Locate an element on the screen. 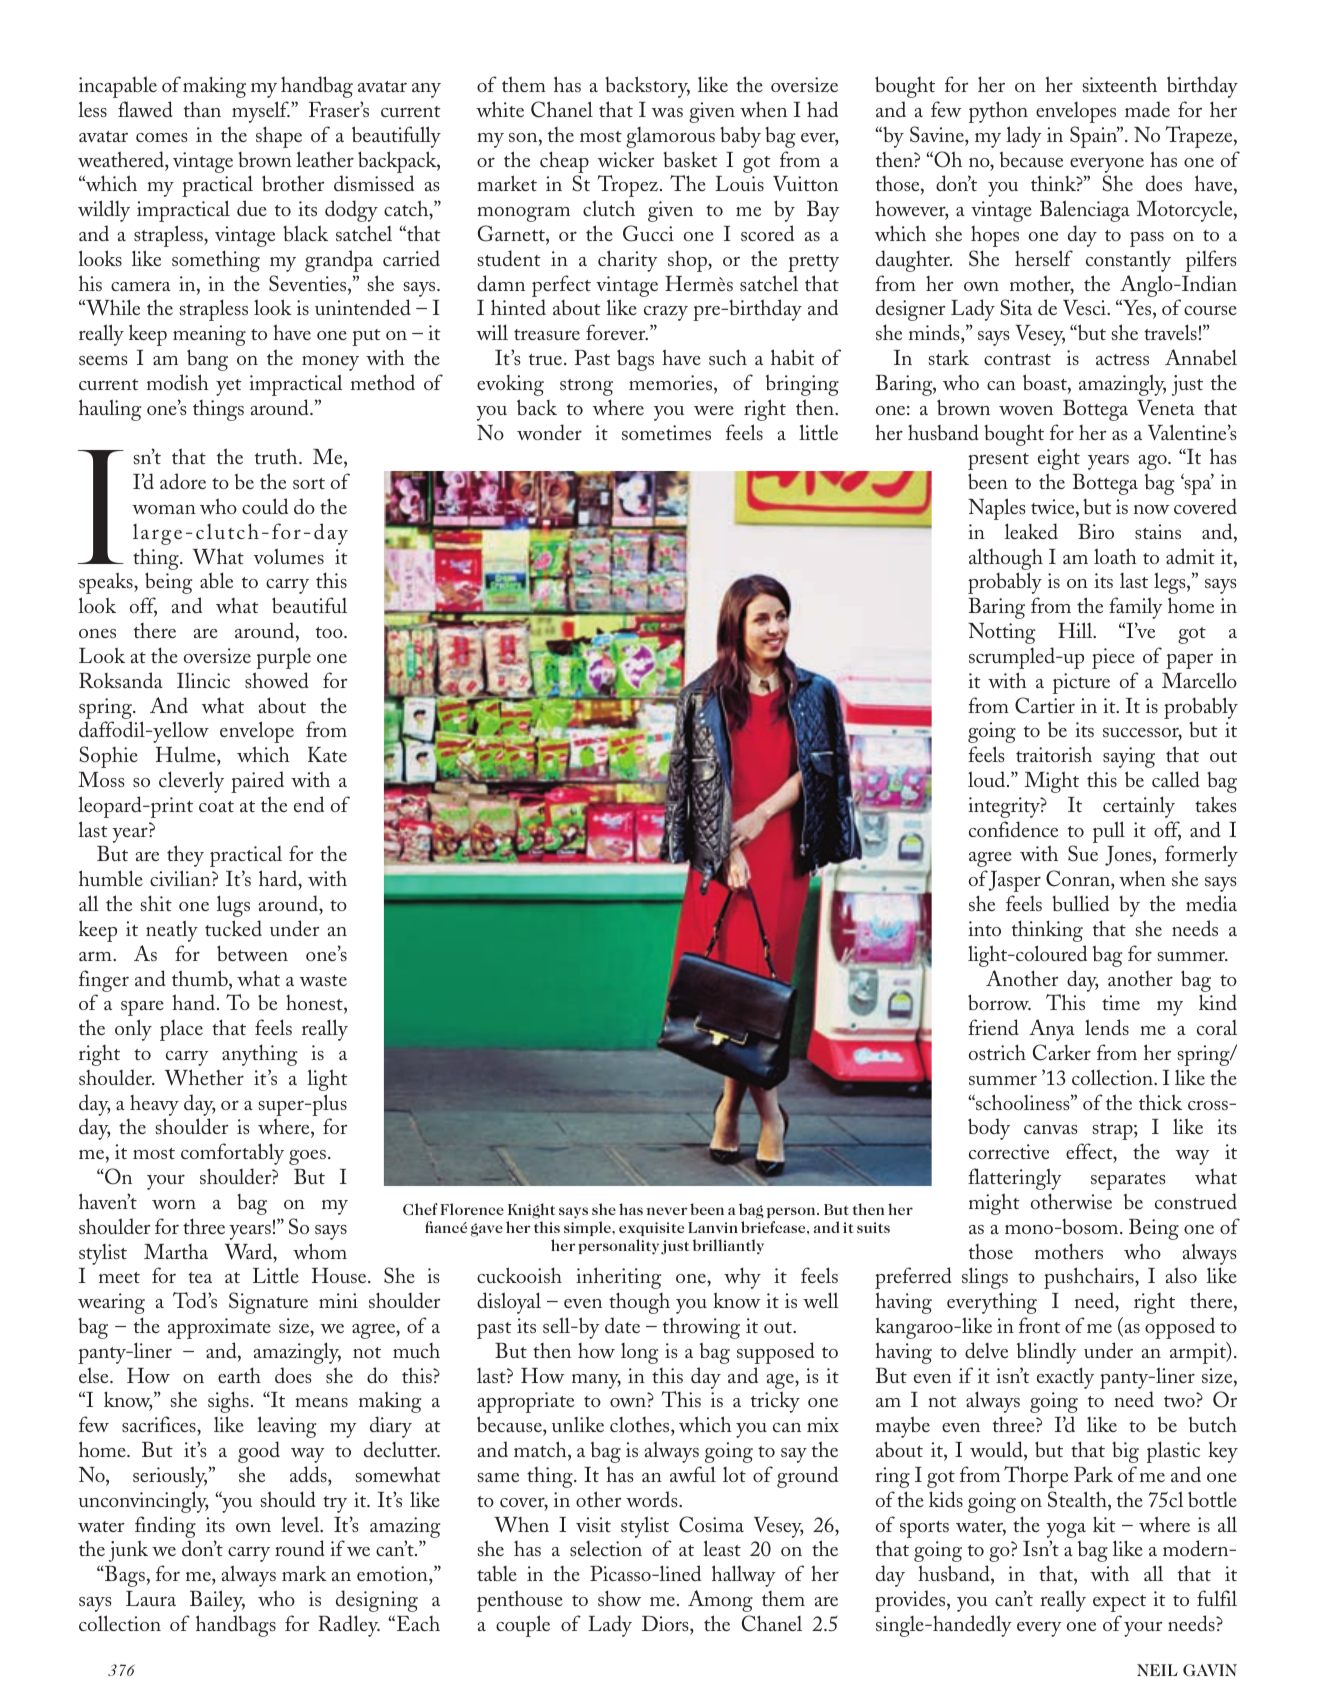 This screenshot has width=1317, height=1700. lugs is located at coordinates (233, 906).
